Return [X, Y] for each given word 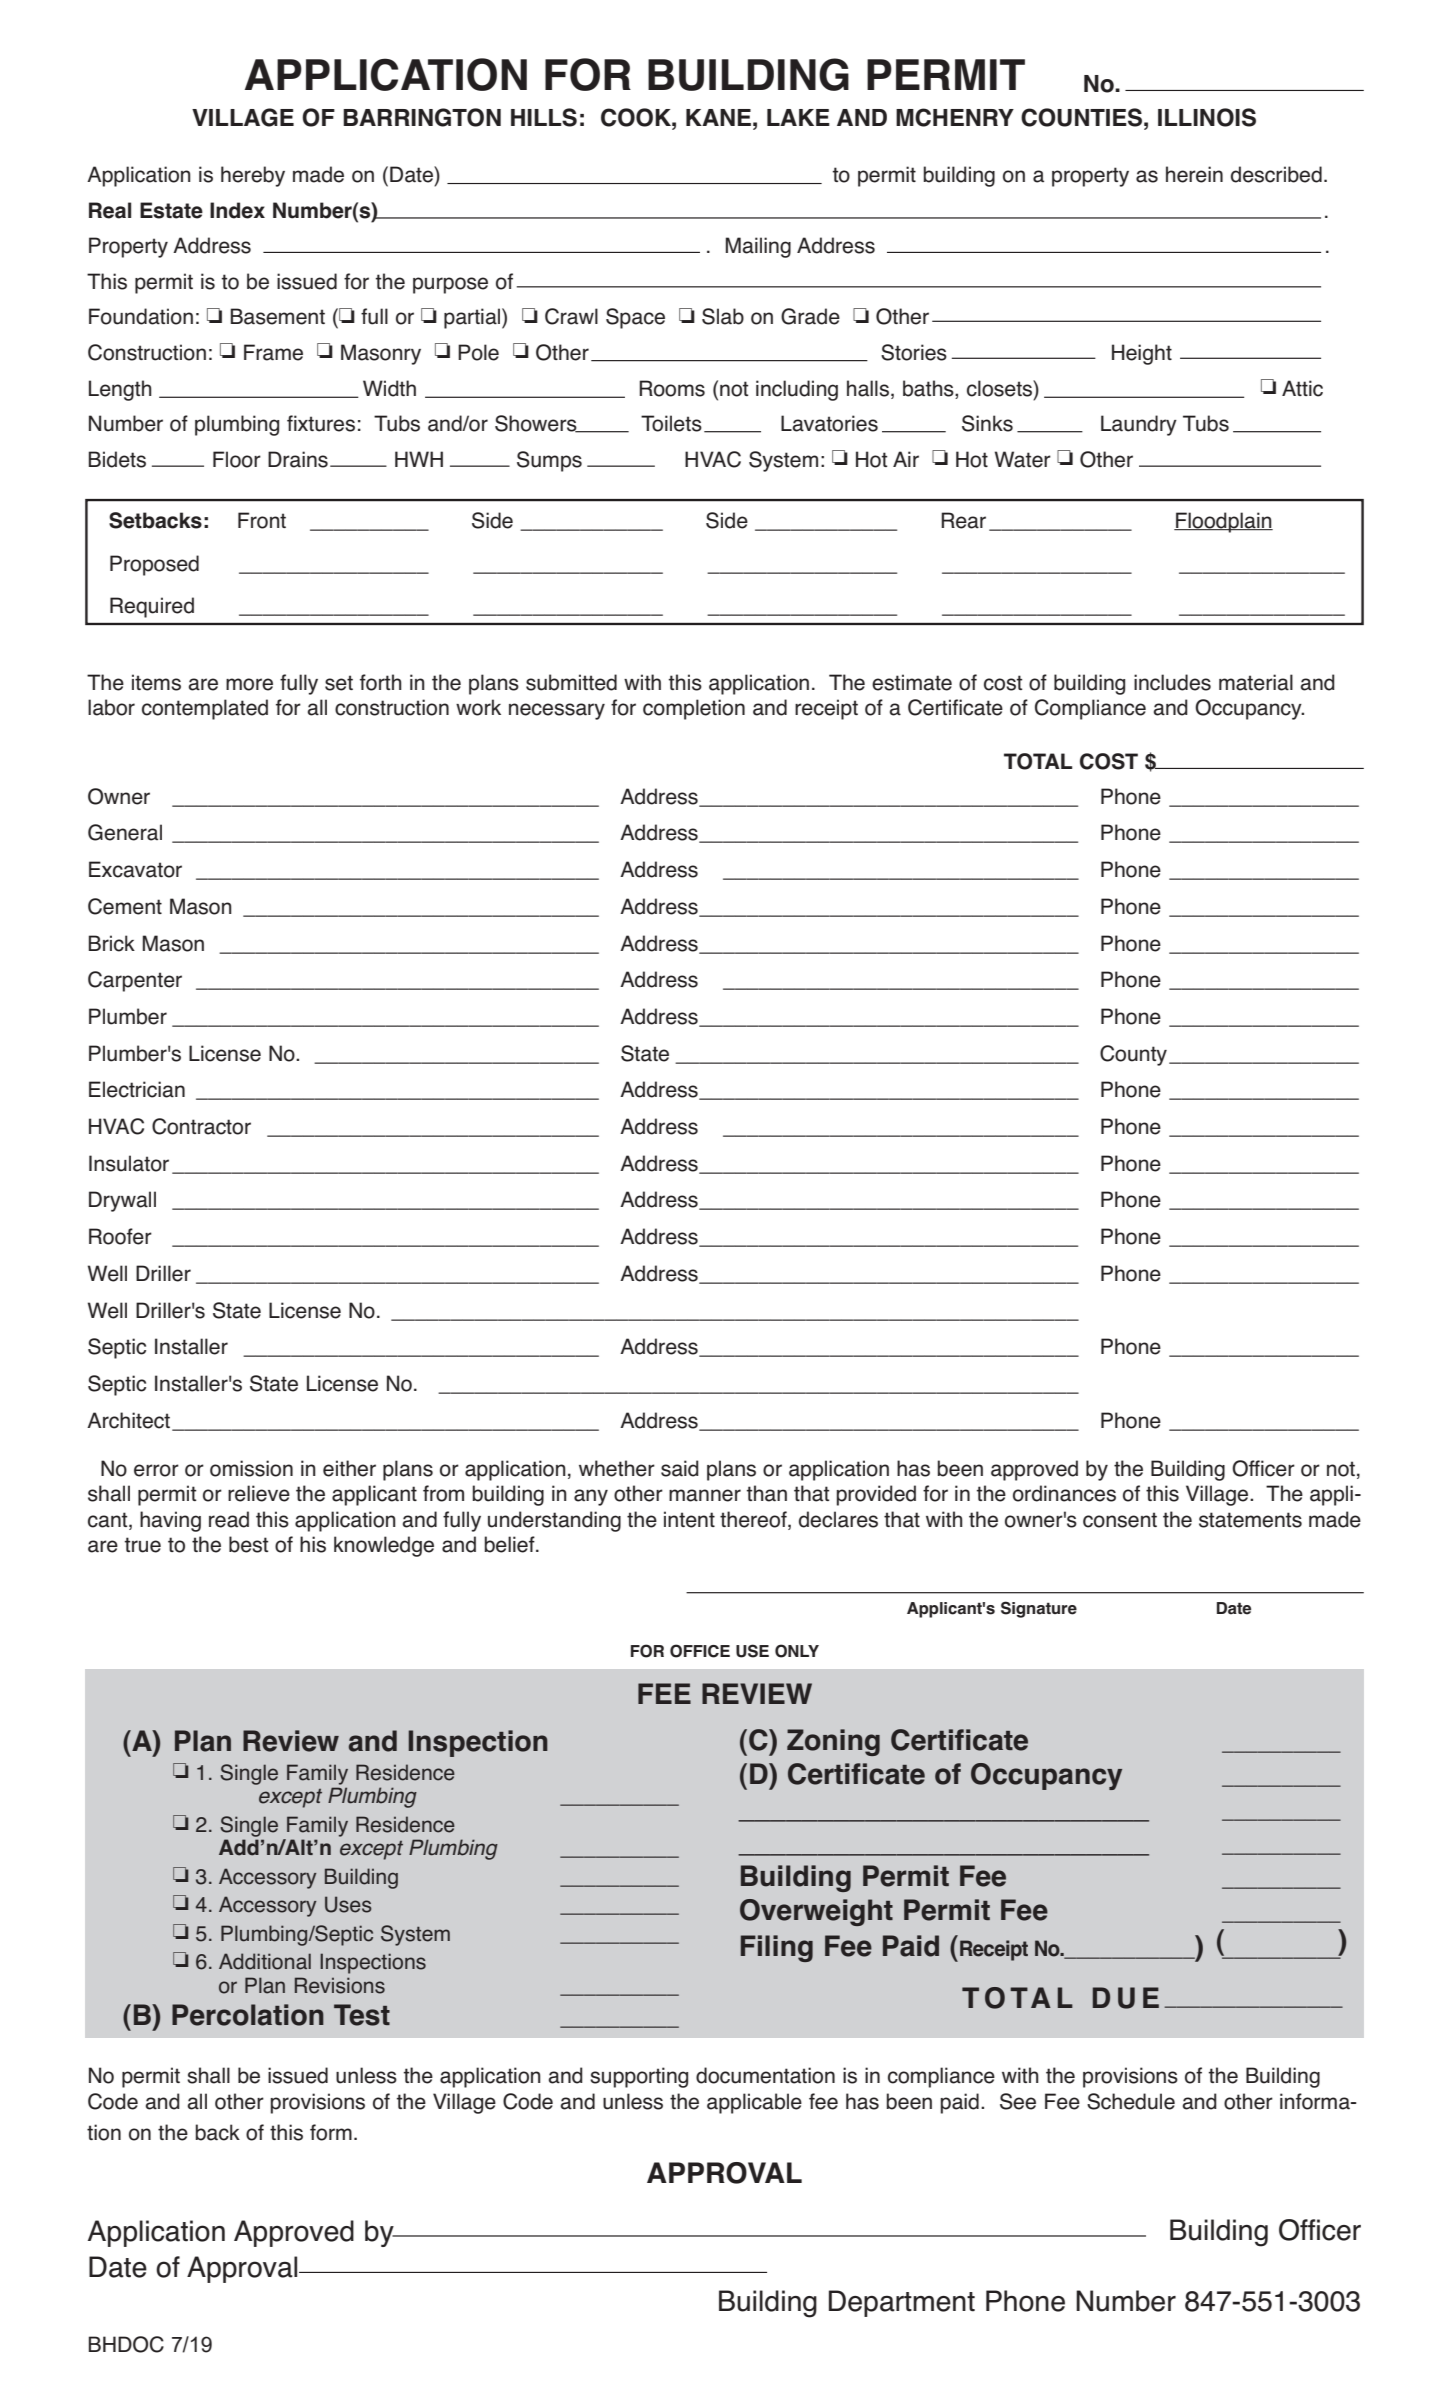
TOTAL [1038, 761]
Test [362, 2015]
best [248, 1544]
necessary [557, 711]
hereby [253, 176]
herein [1194, 174]
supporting [639, 2077]
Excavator [135, 869]
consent [1120, 1520]
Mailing [758, 247]
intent [689, 1519]
